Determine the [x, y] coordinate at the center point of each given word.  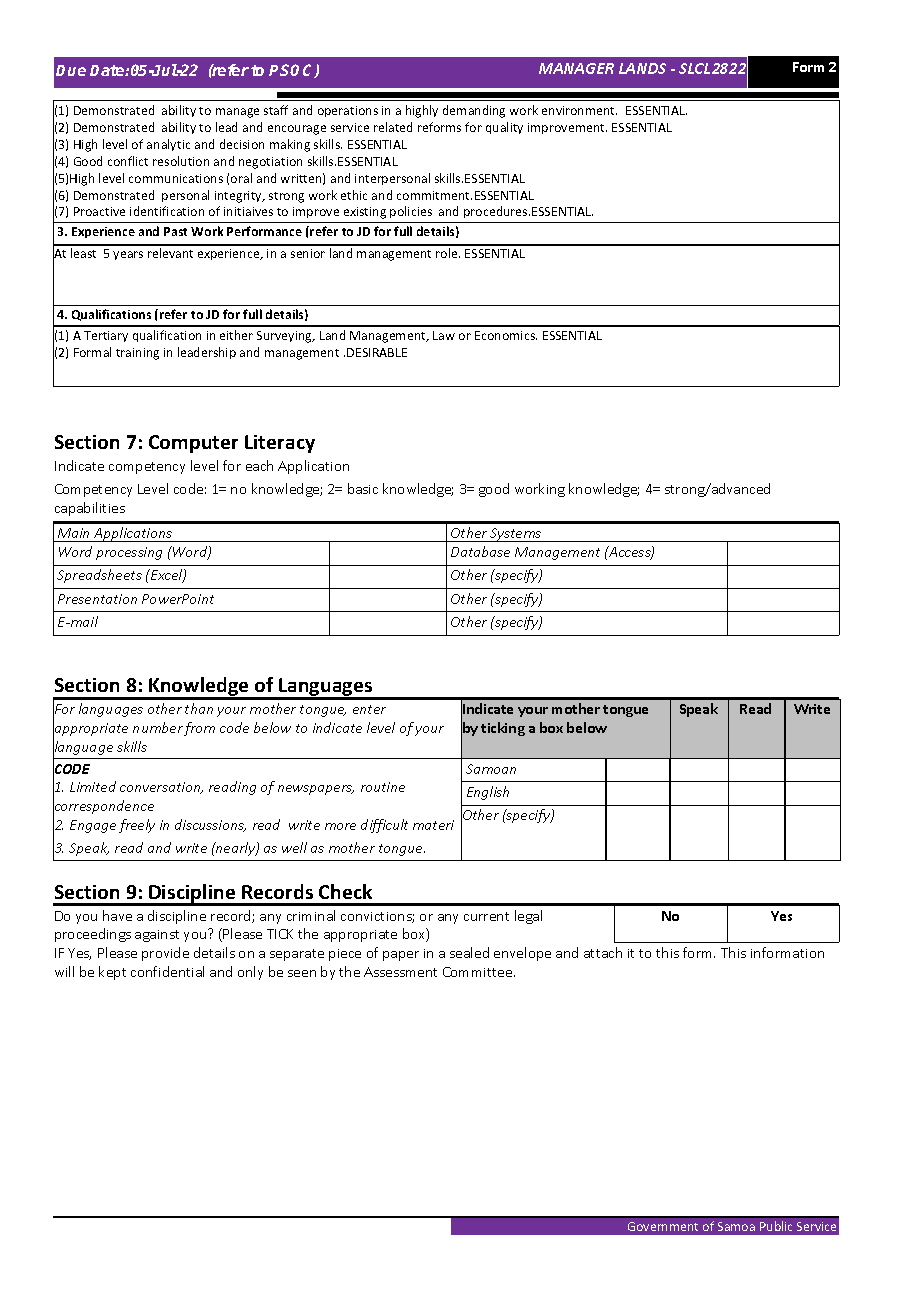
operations [348, 111]
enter [369, 709]
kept [112, 973]
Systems [516, 535]
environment [579, 110]
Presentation [97, 599]
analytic [168, 145]
